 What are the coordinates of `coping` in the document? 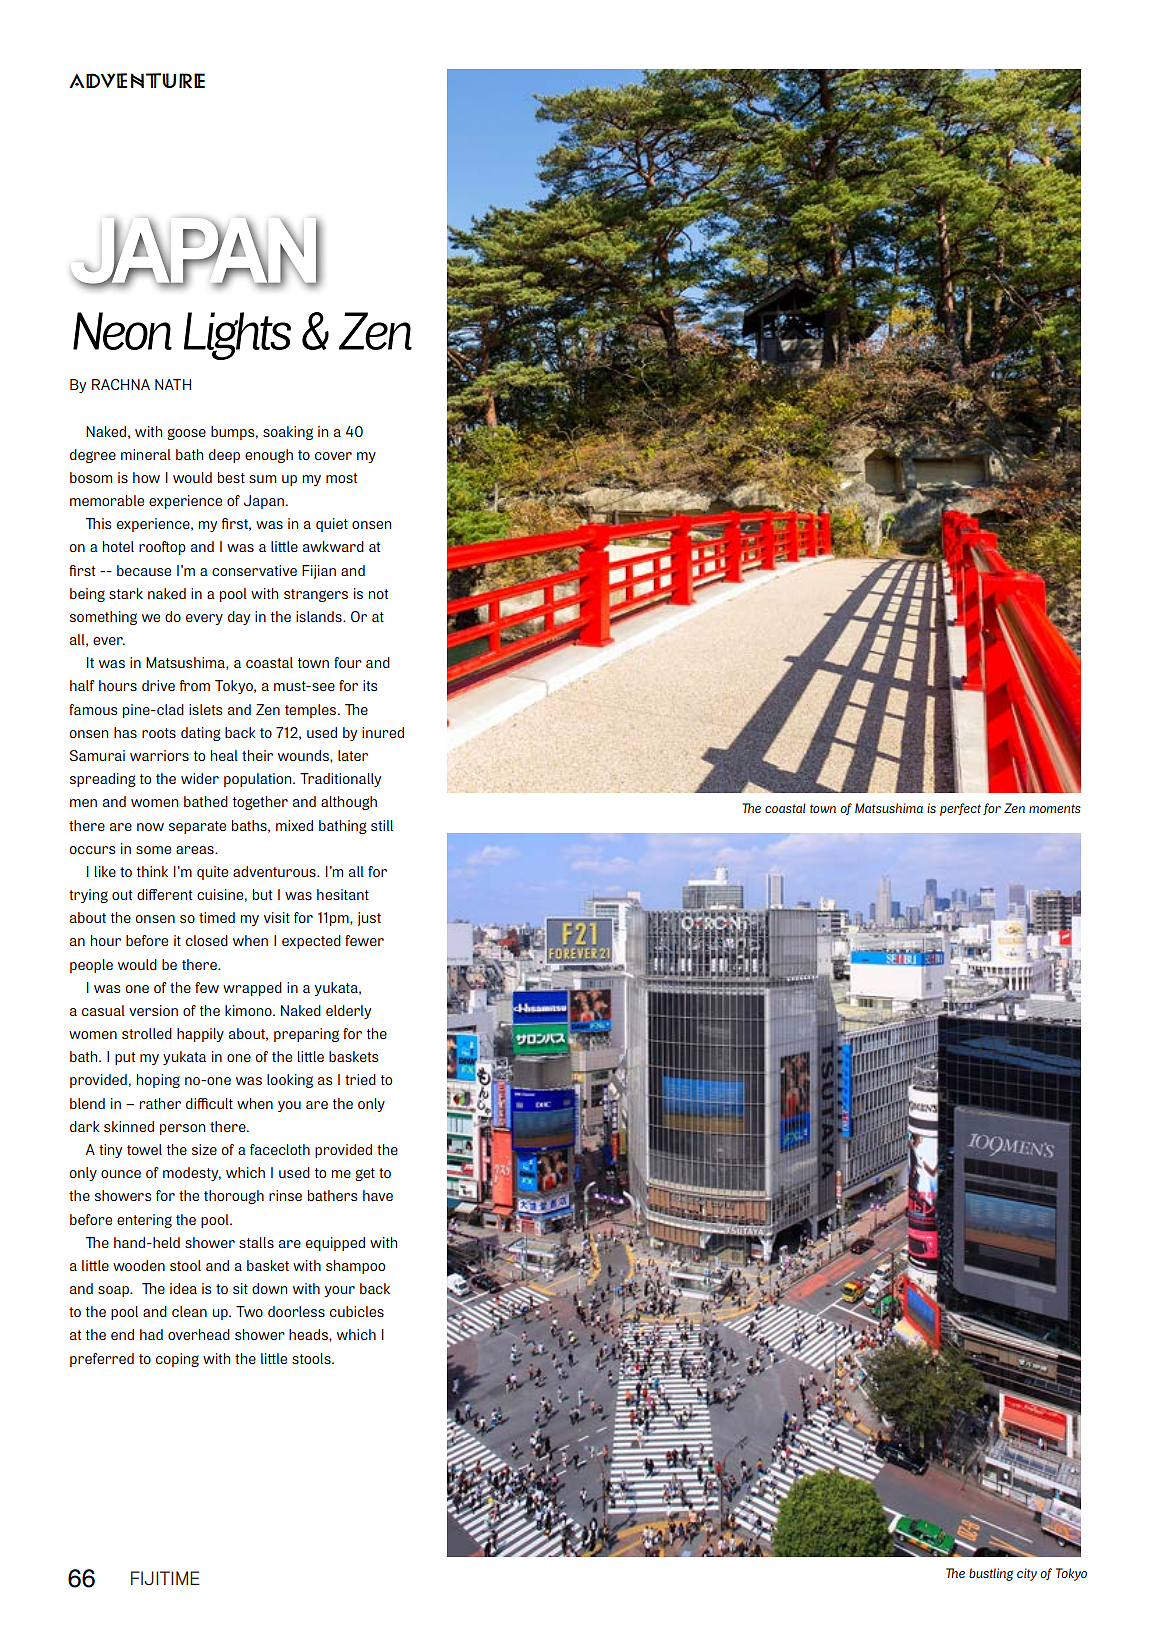 It's located at (177, 1360).
